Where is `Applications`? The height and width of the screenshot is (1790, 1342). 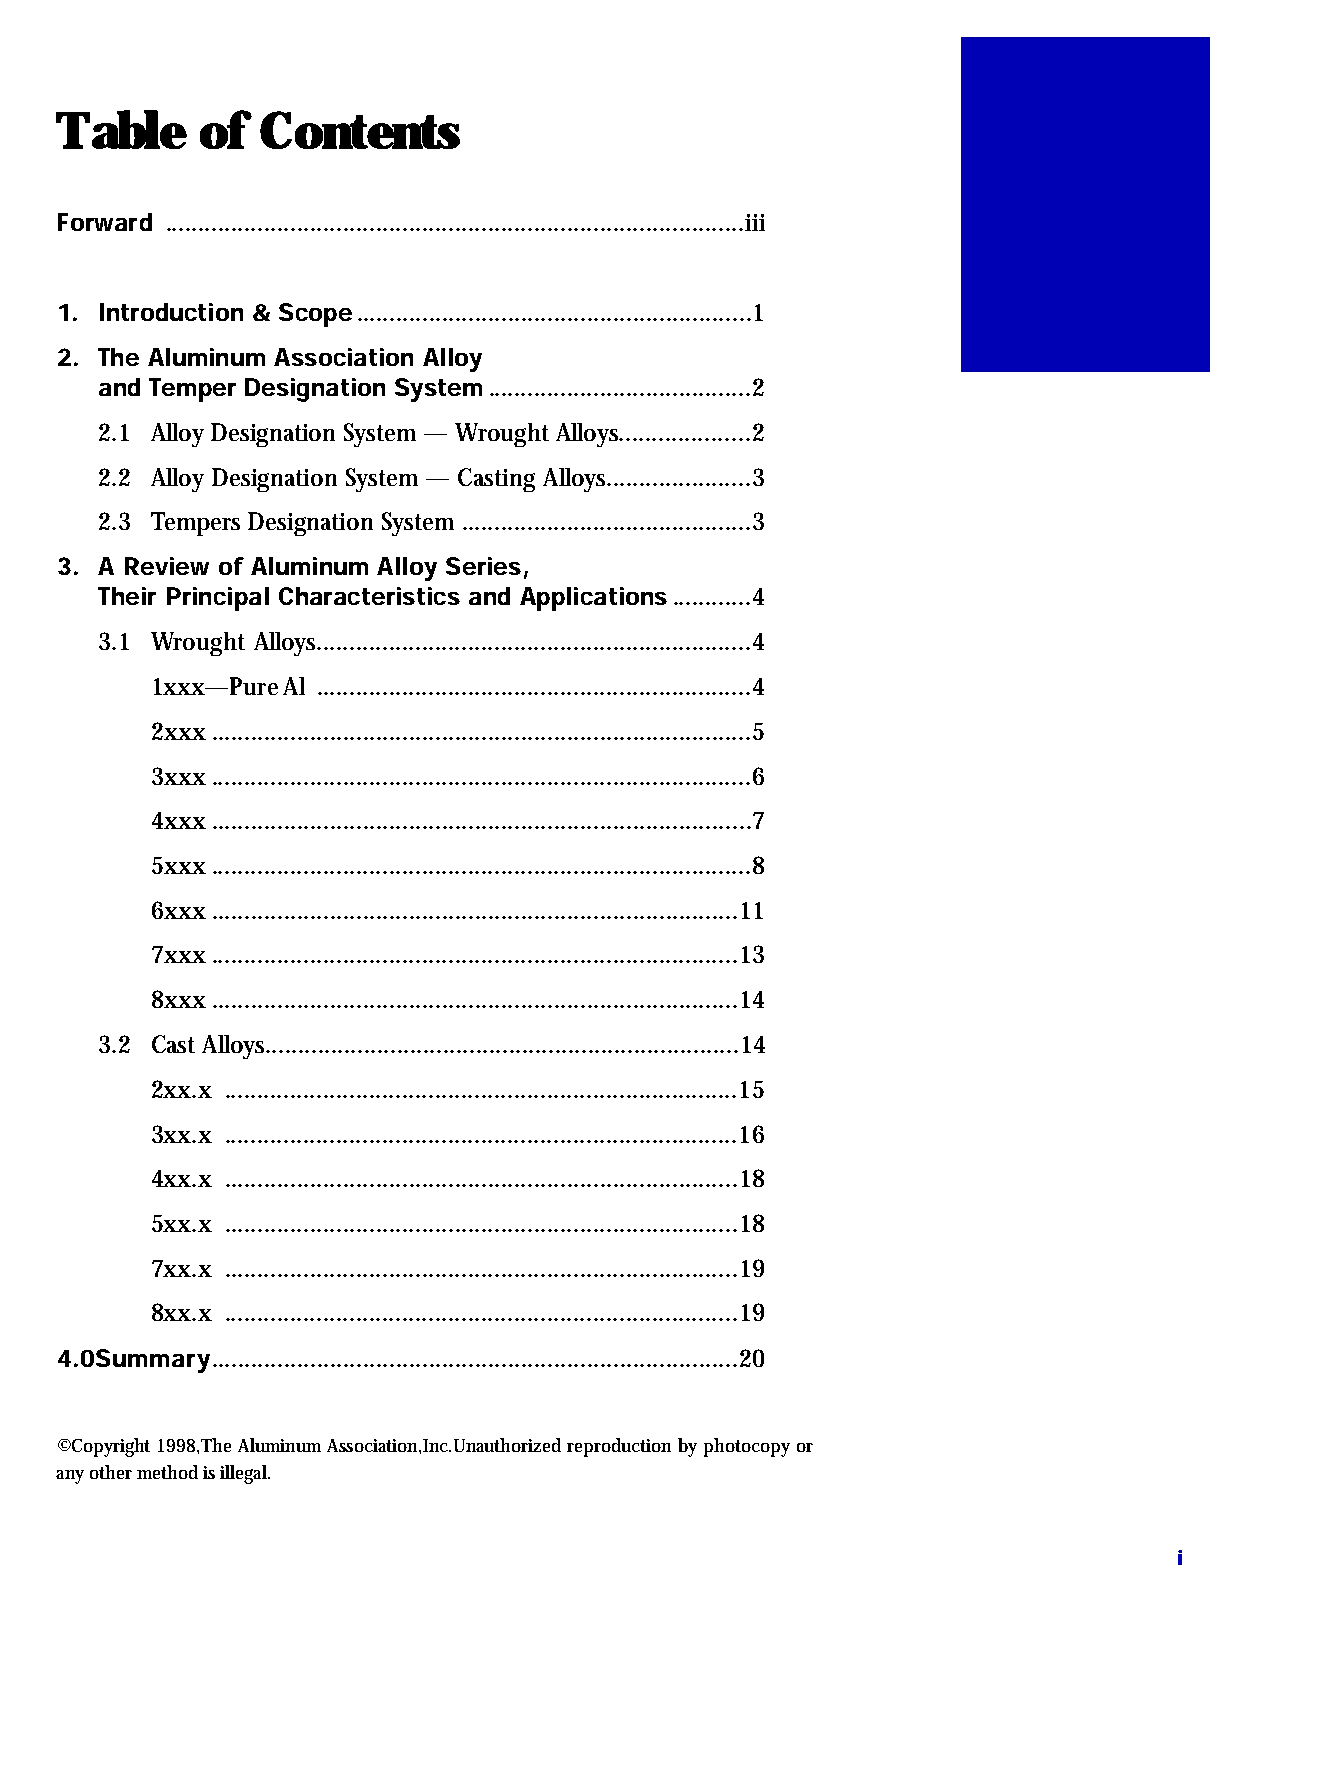
Applications is located at coordinates (593, 599).
